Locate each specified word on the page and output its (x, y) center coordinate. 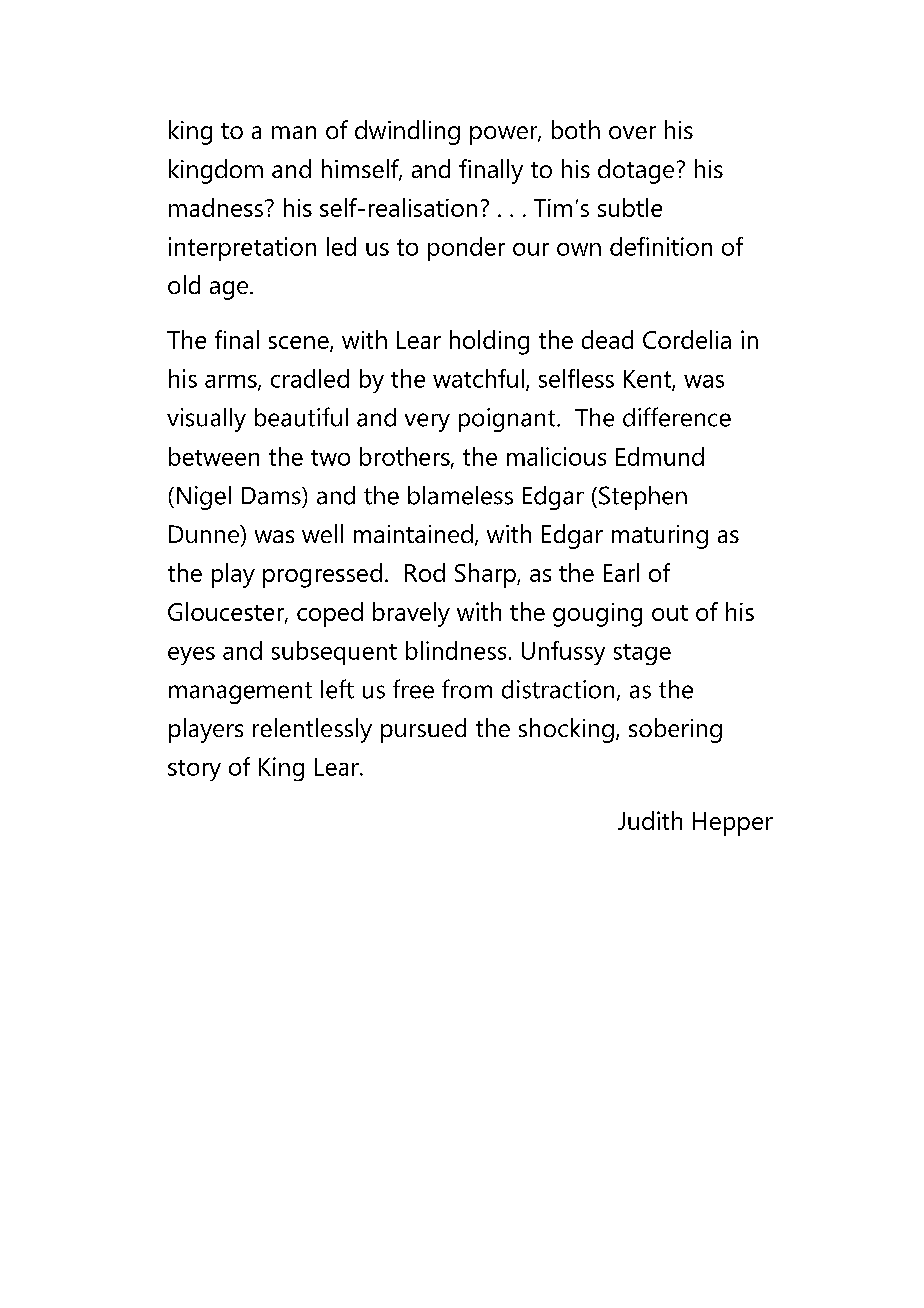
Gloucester (227, 612)
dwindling (407, 132)
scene (300, 343)
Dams (272, 496)
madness (216, 207)
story (194, 770)
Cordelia (687, 339)
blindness (456, 650)
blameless (460, 495)
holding (489, 342)
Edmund (660, 456)
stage (642, 654)
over (632, 132)
